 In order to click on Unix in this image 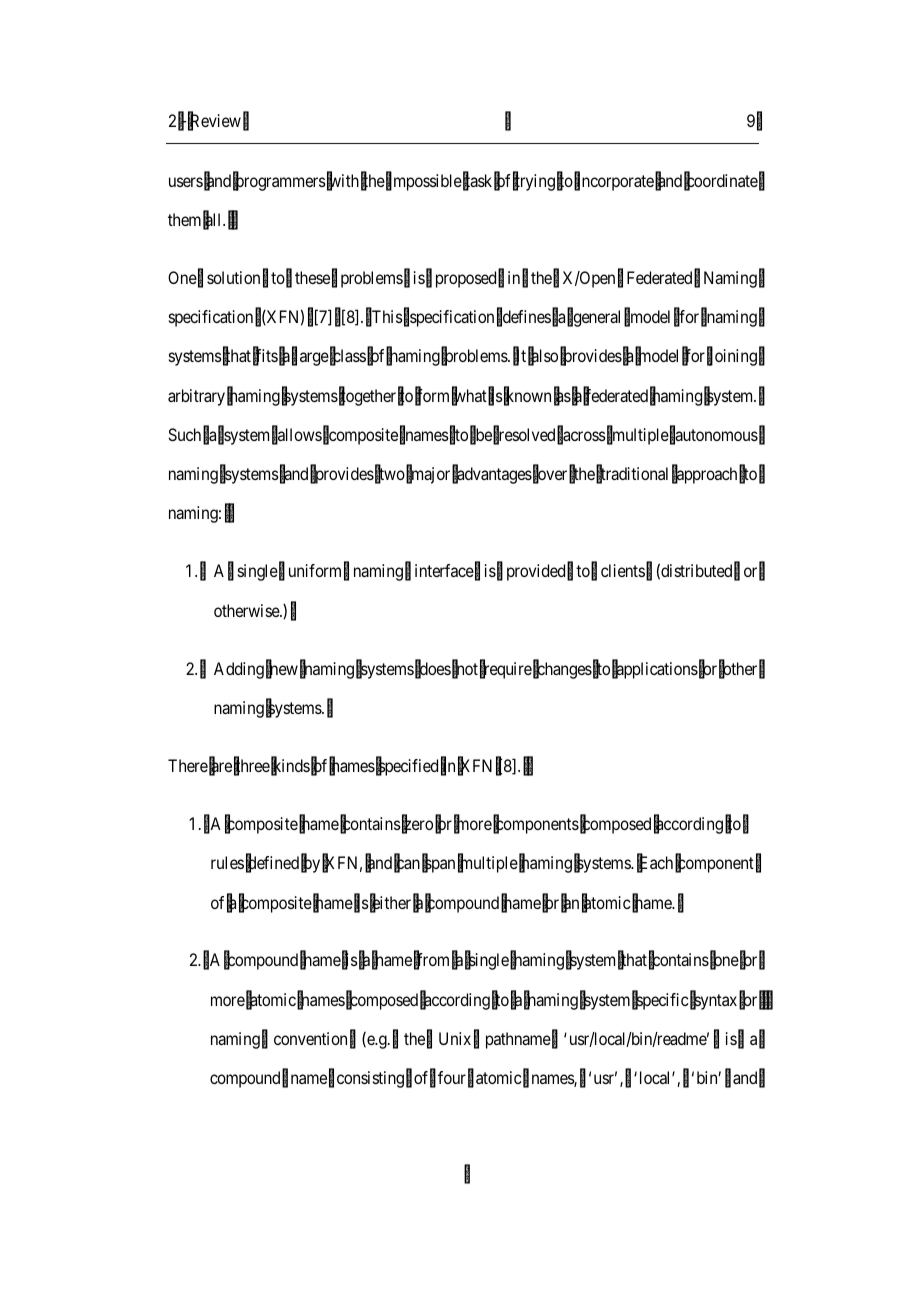, I will do `click(455, 1038)`.
